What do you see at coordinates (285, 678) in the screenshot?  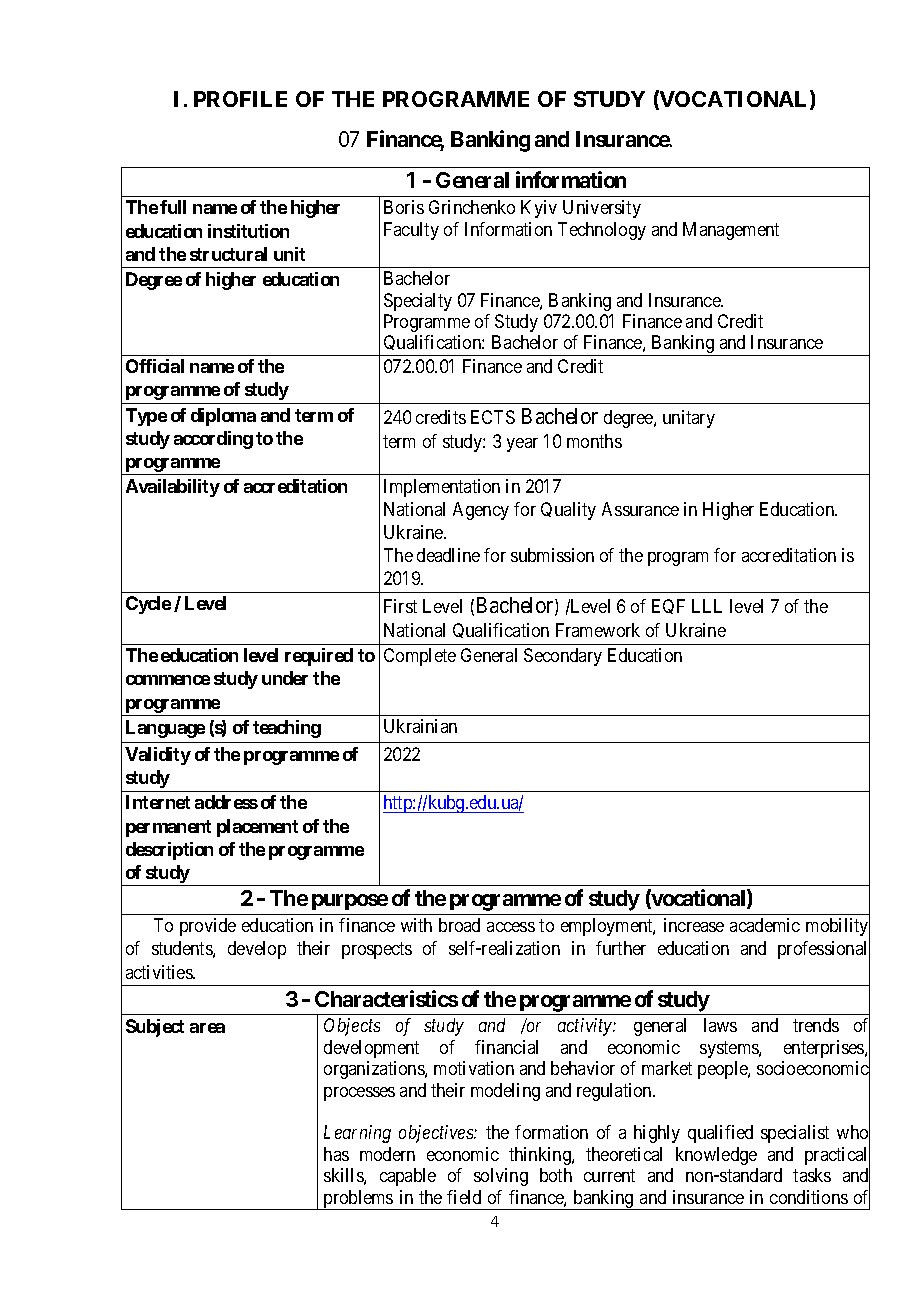 I see `under` at bounding box center [285, 678].
